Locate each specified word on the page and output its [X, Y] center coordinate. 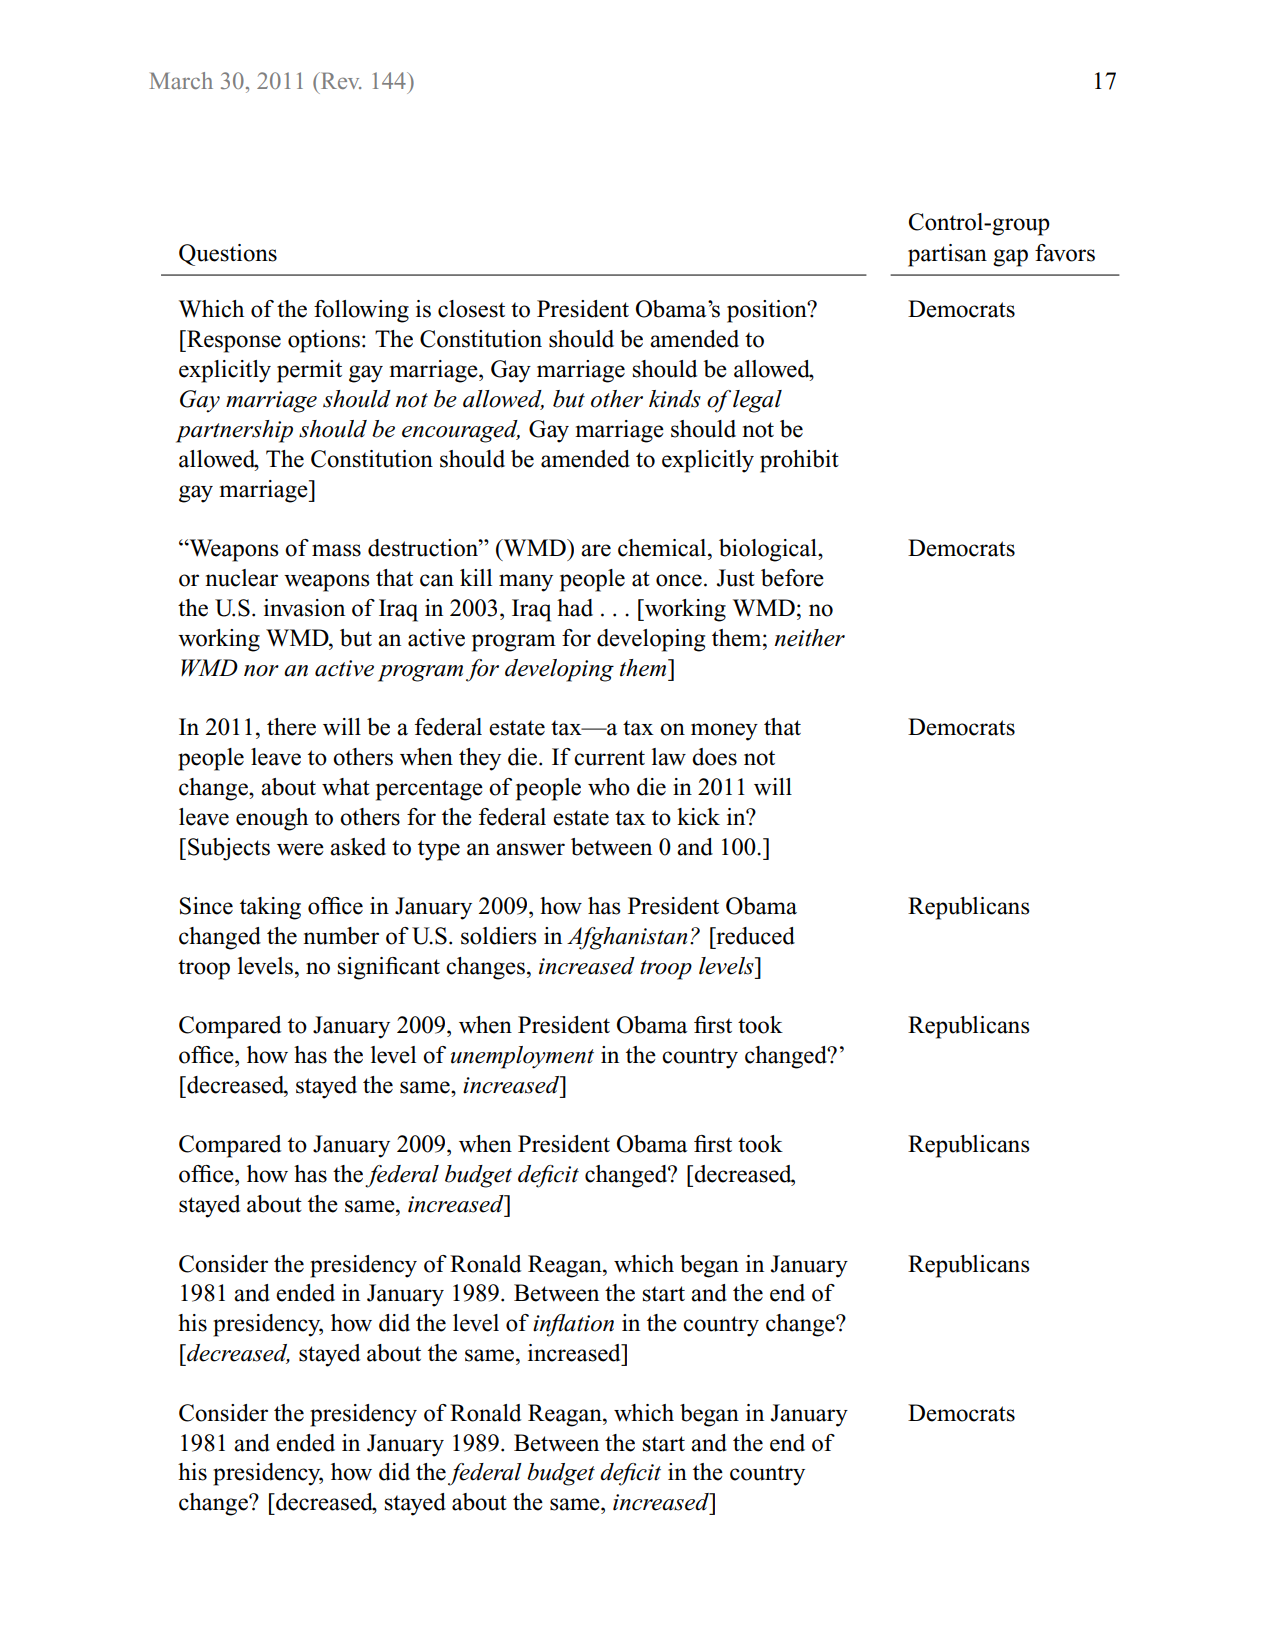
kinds [675, 399]
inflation [573, 1325]
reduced [754, 936]
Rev [340, 80]
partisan [947, 255]
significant [389, 968]
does [714, 757]
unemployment [522, 1057]
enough [272, 819]
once [679, 580]
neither [810, 638]
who [609, 787]
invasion [304, 608]
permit [309, 371]
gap [1010, 258]
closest [471, 309]
